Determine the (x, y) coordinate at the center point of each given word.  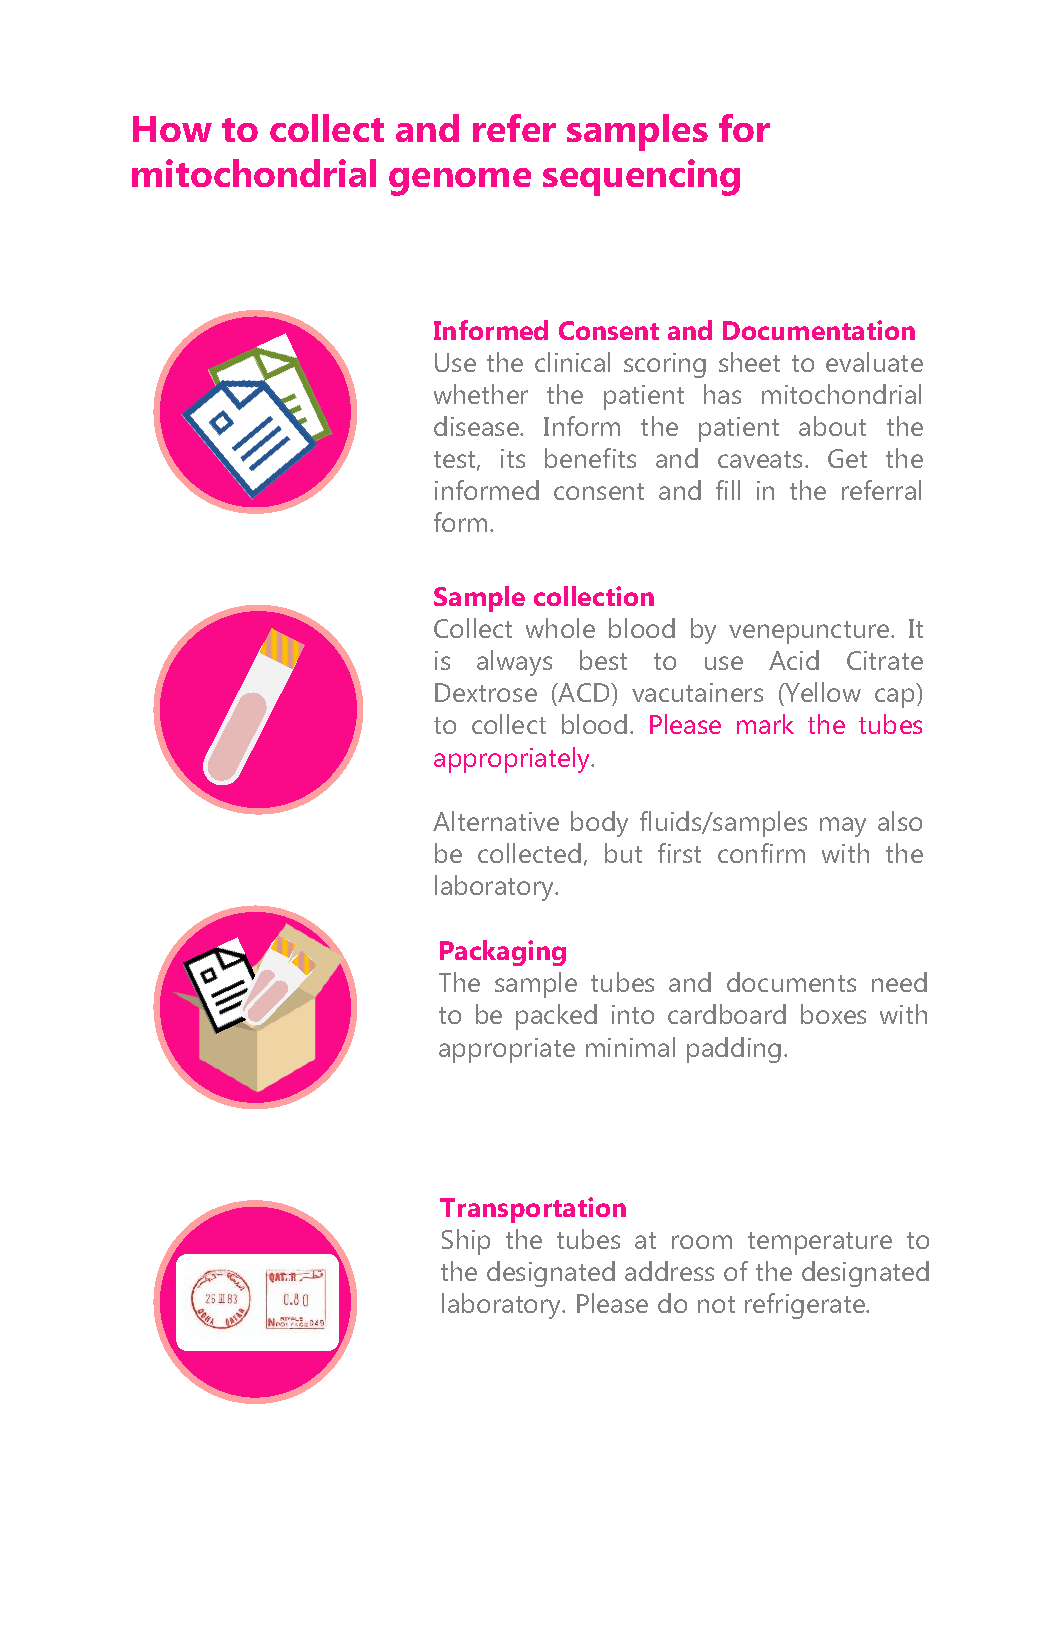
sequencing (641, 177)
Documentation (819, 330)
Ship (466, 1242)
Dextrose (486, 692)
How (172, 129)
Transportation (533, 1210)
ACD (584, 694)
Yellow (822, 694)
